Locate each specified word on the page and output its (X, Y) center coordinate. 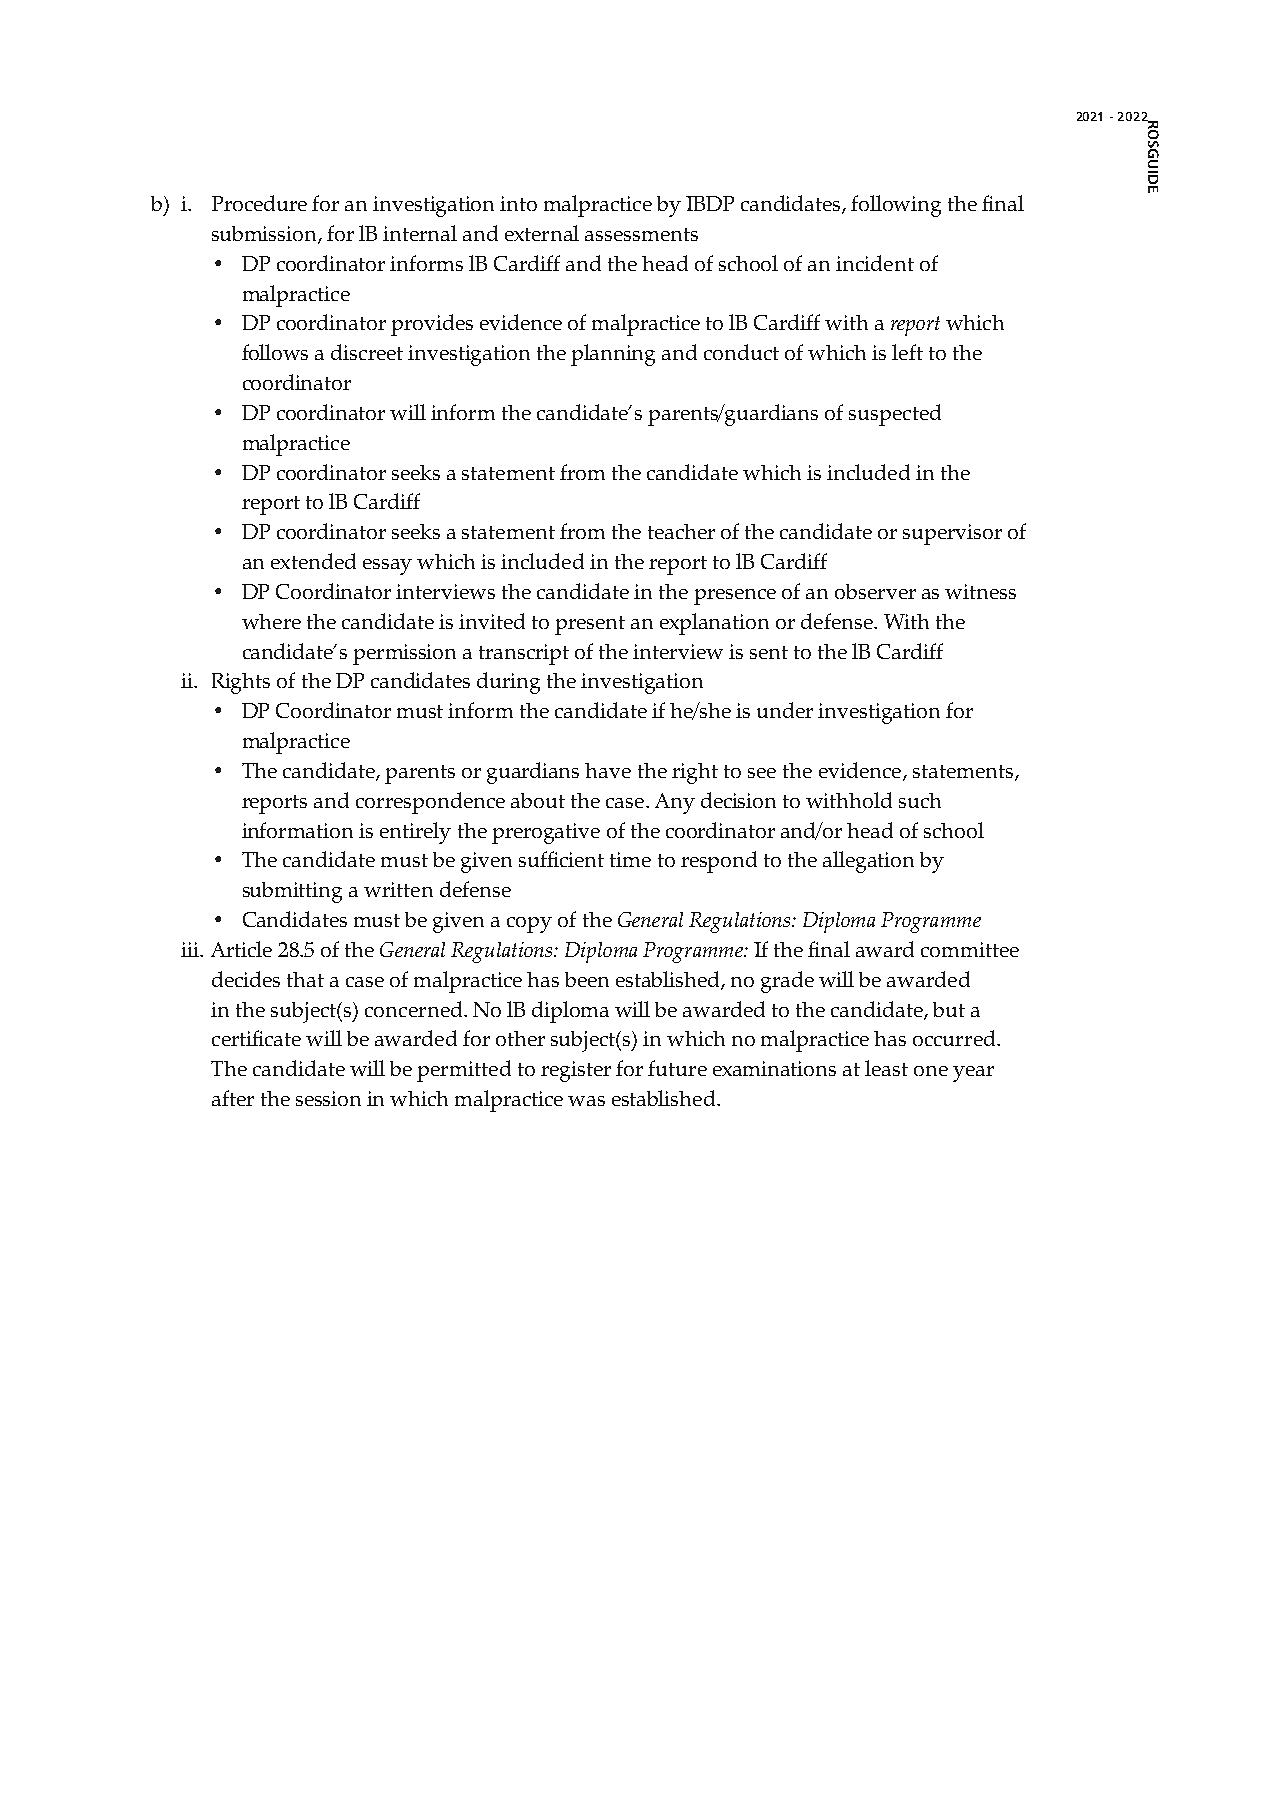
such (920, 800)
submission (265, 235)
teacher (681, 531)
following (896, 206)
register (576, 1071)
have (608, 770)
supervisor (952, 534)
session (328, 1098)
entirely (415, 833)
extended (313, 561)
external (542, 233)
